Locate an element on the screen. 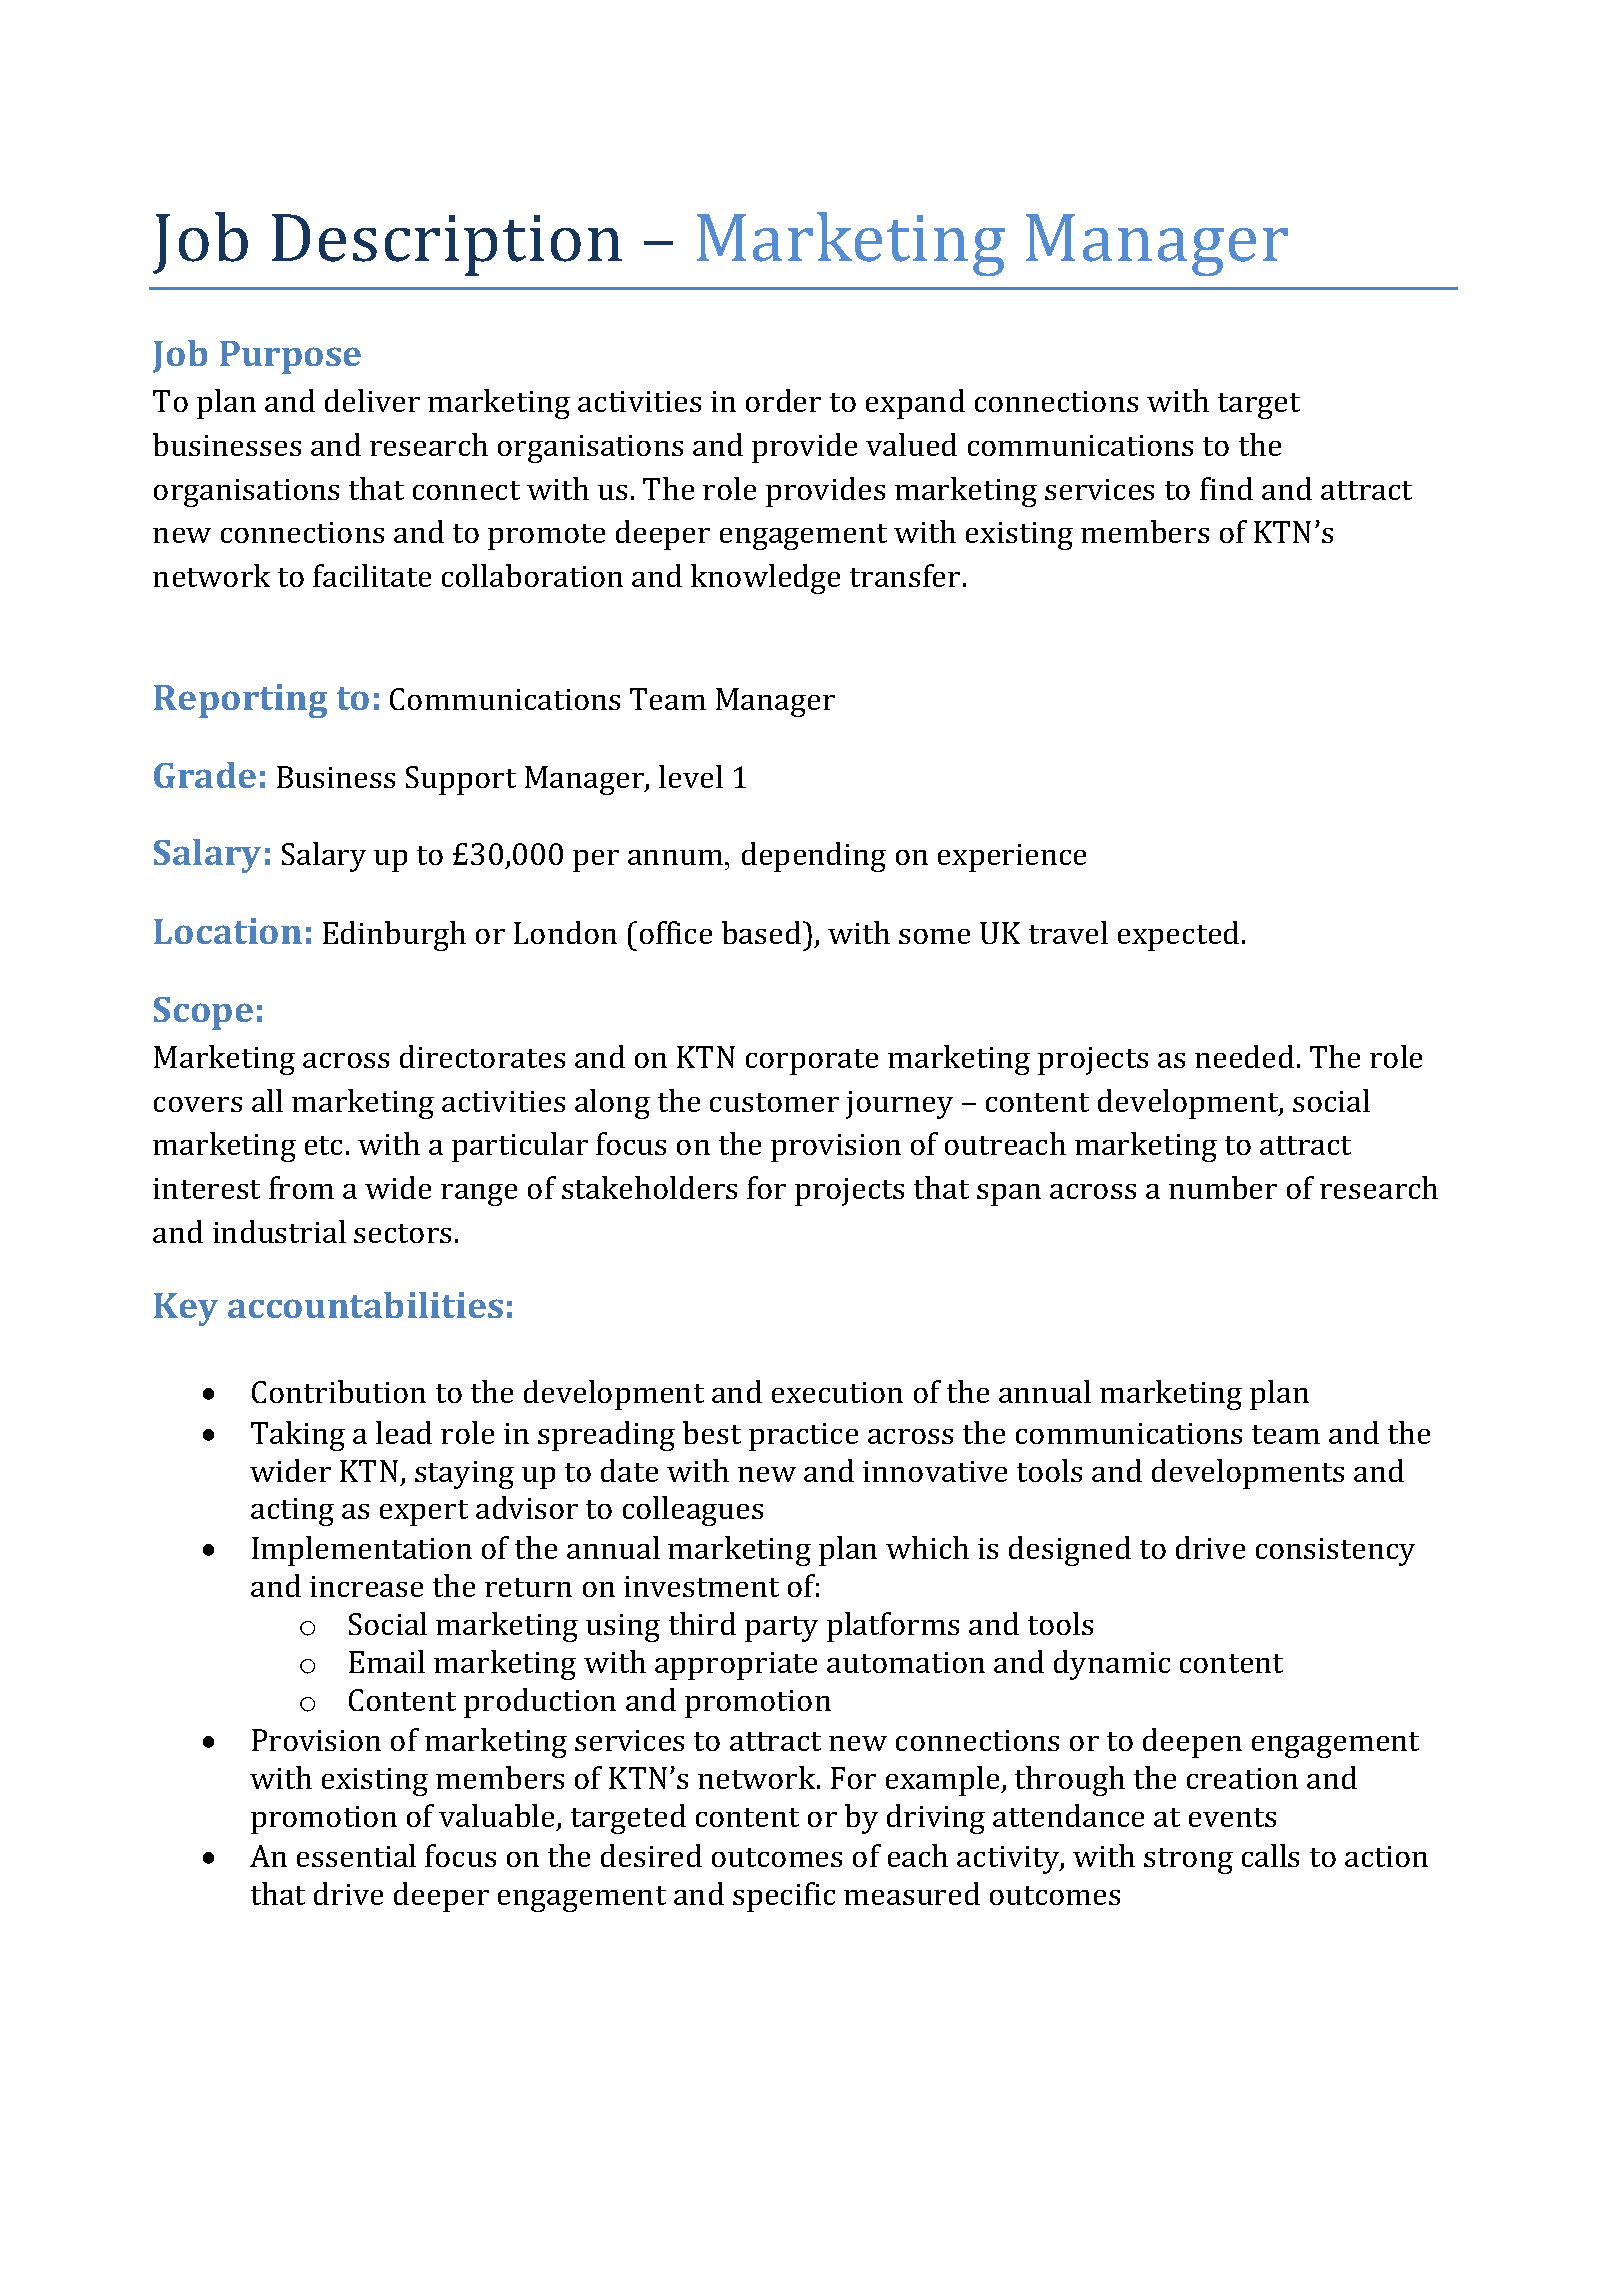 The image size is (1607, 2274). execution is located at coordinates (837, 1392).
